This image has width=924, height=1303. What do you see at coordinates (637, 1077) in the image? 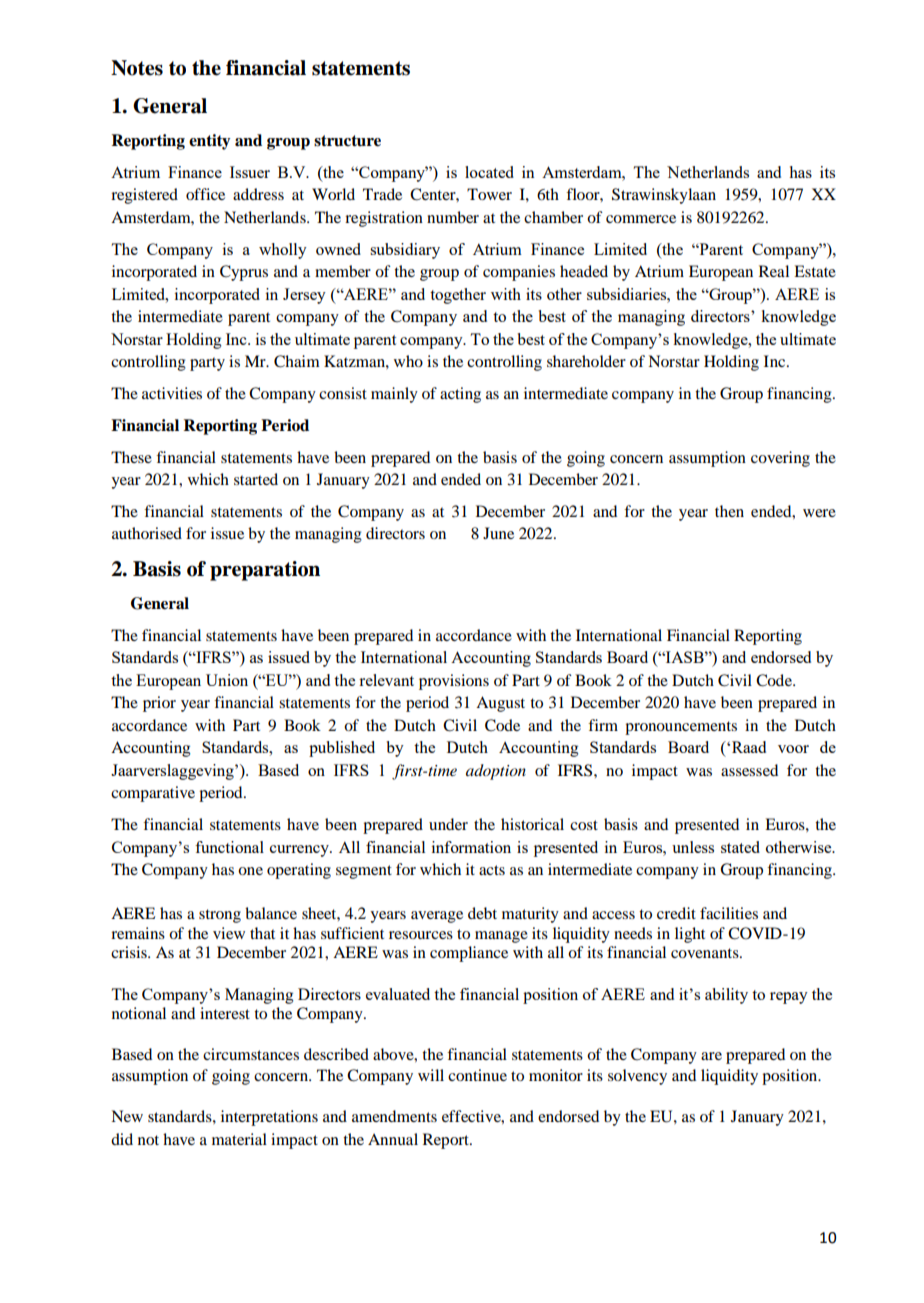
I see `solvency` at bounding box center [637, 1077].
